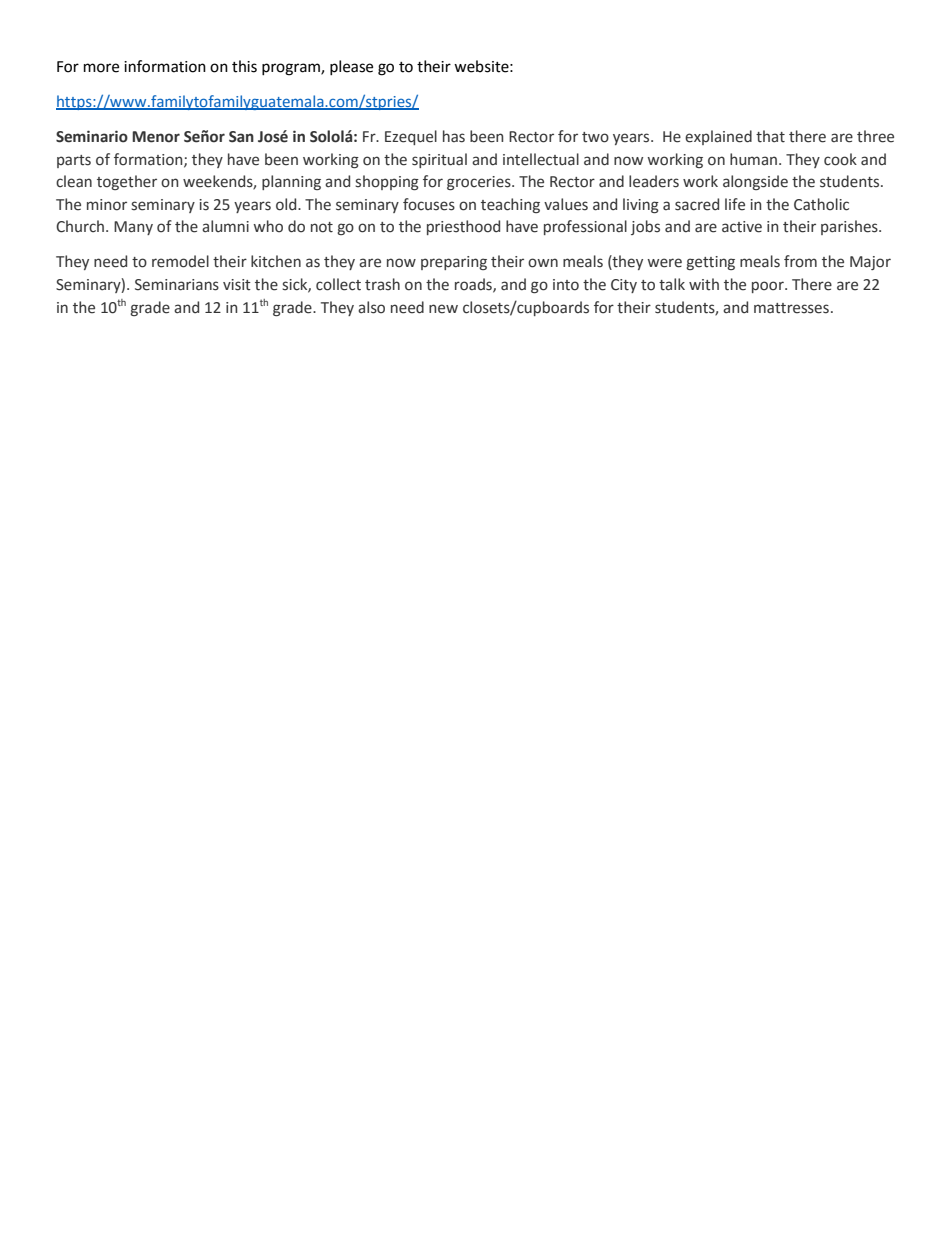 The image size is (952, 1233). I want to click on alongside, so click(755, 182).
